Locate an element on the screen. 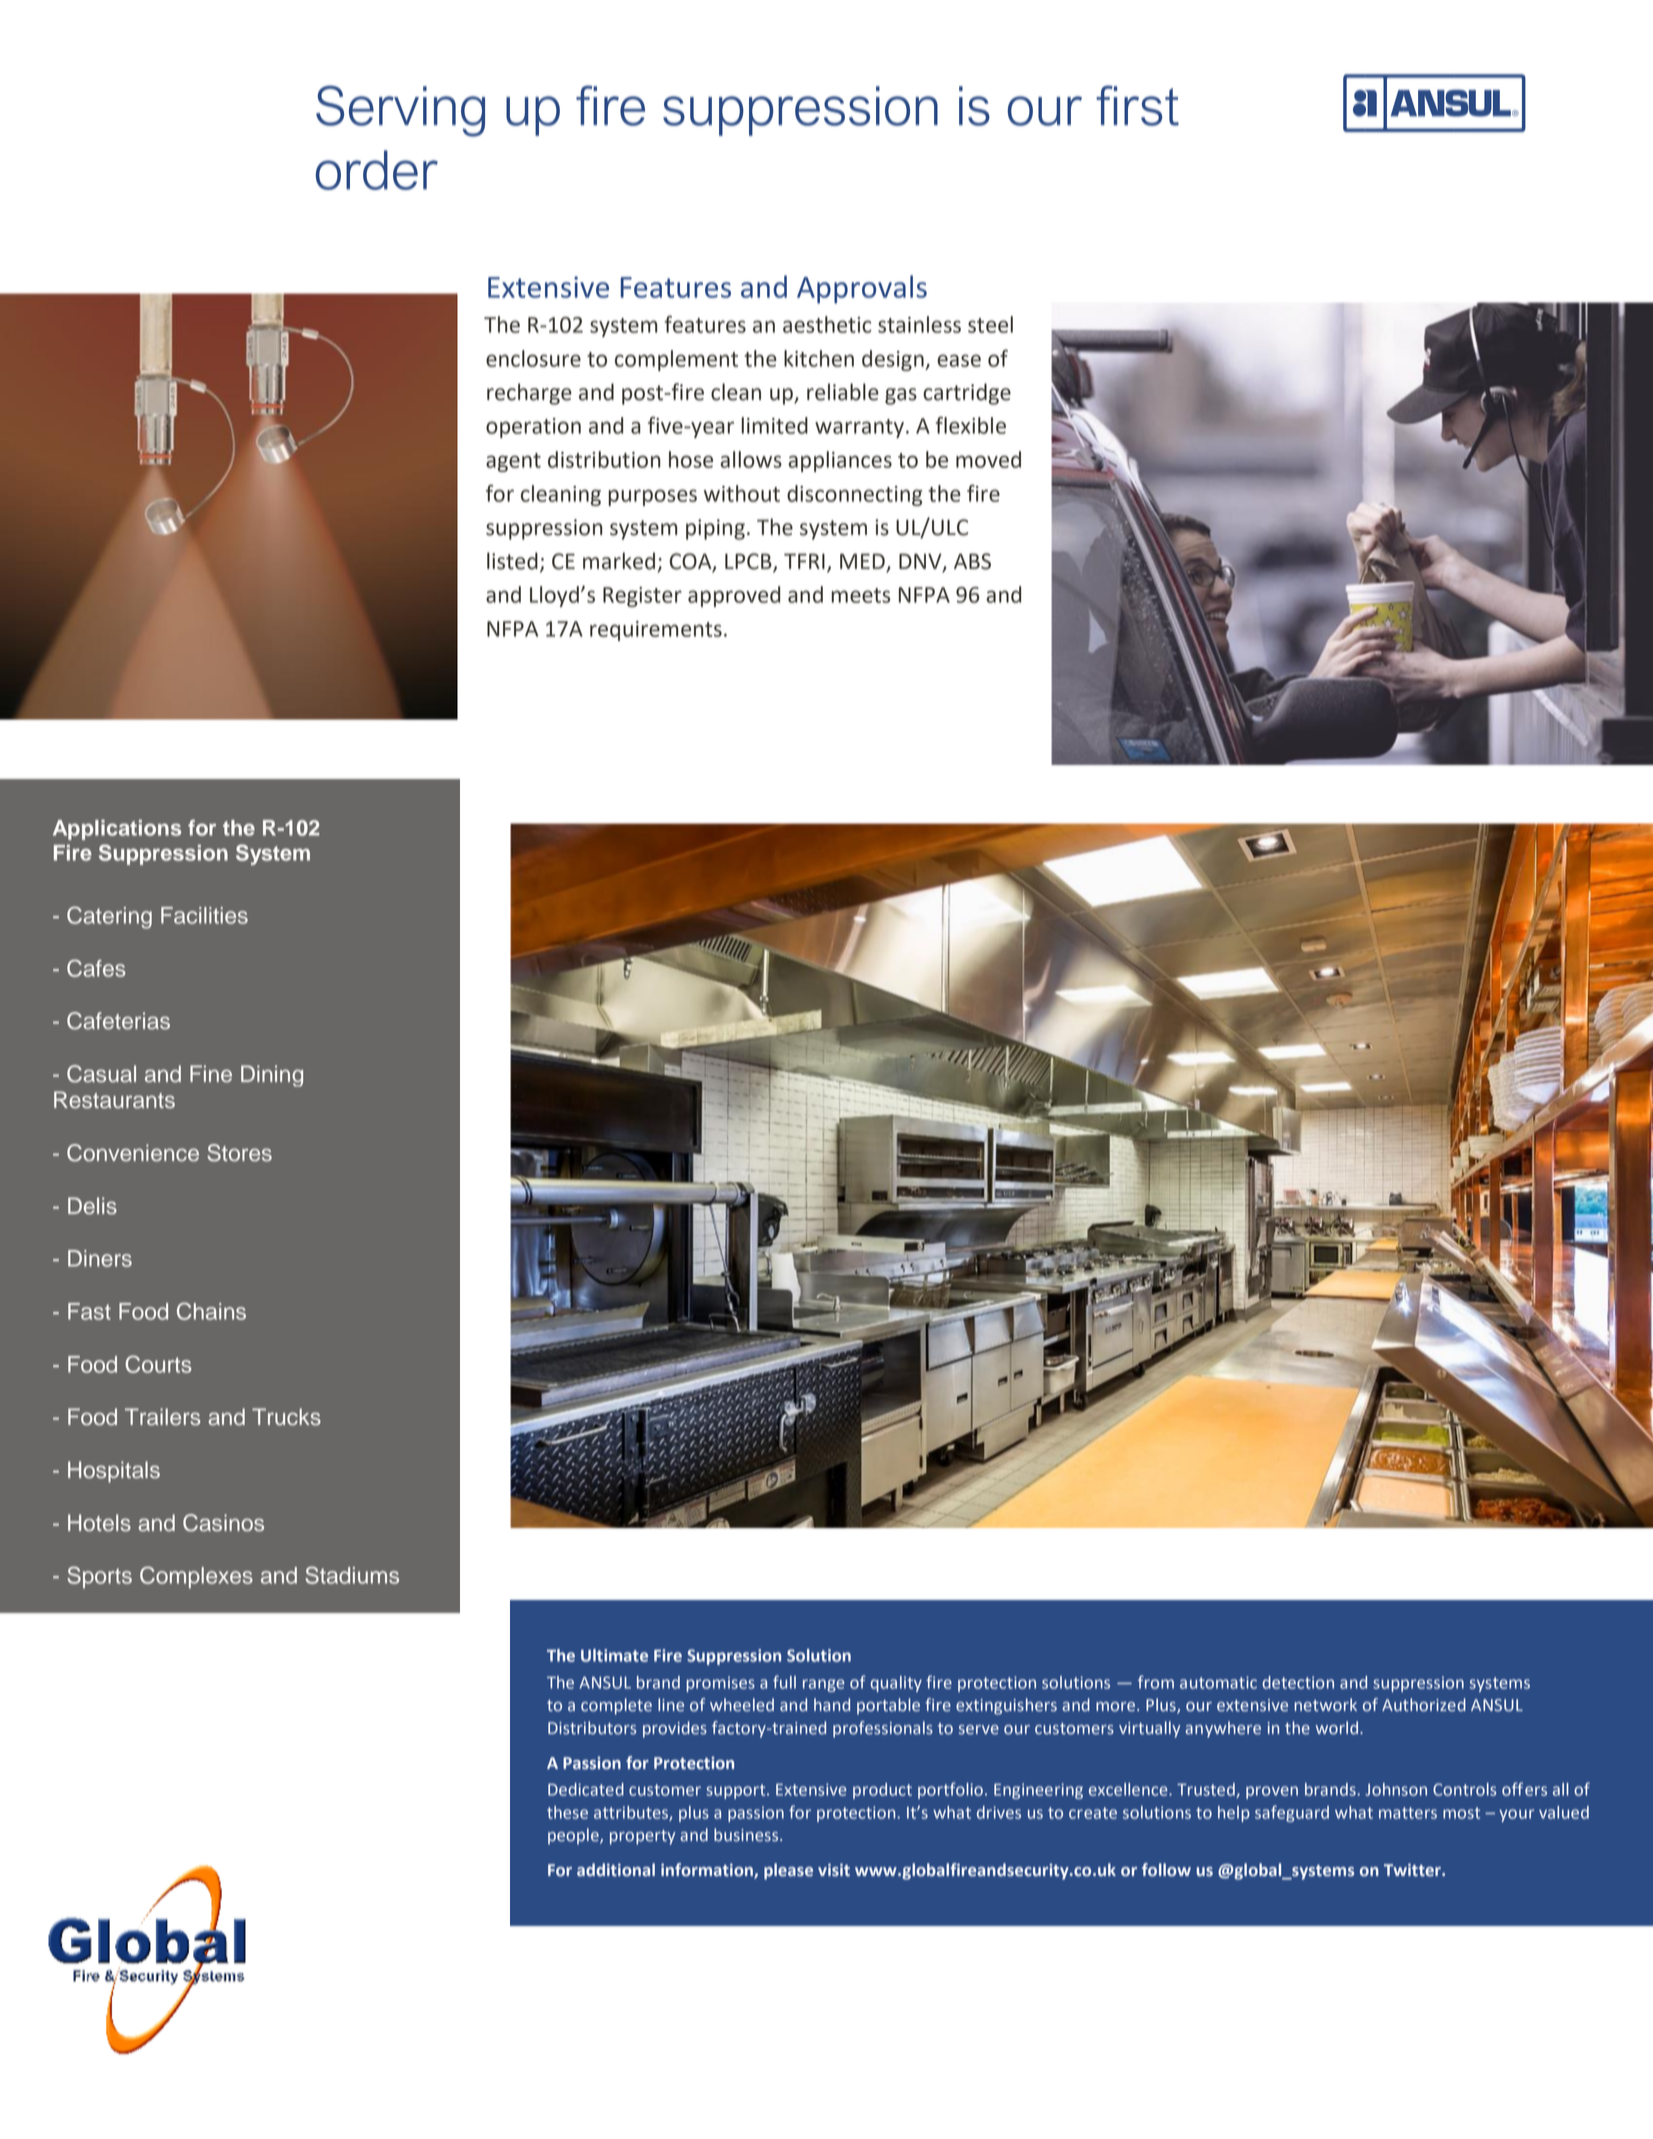 Image resolution: width=1653 pixels, height=2139 pixels. Chains is located at coordinates (211, 1311).
